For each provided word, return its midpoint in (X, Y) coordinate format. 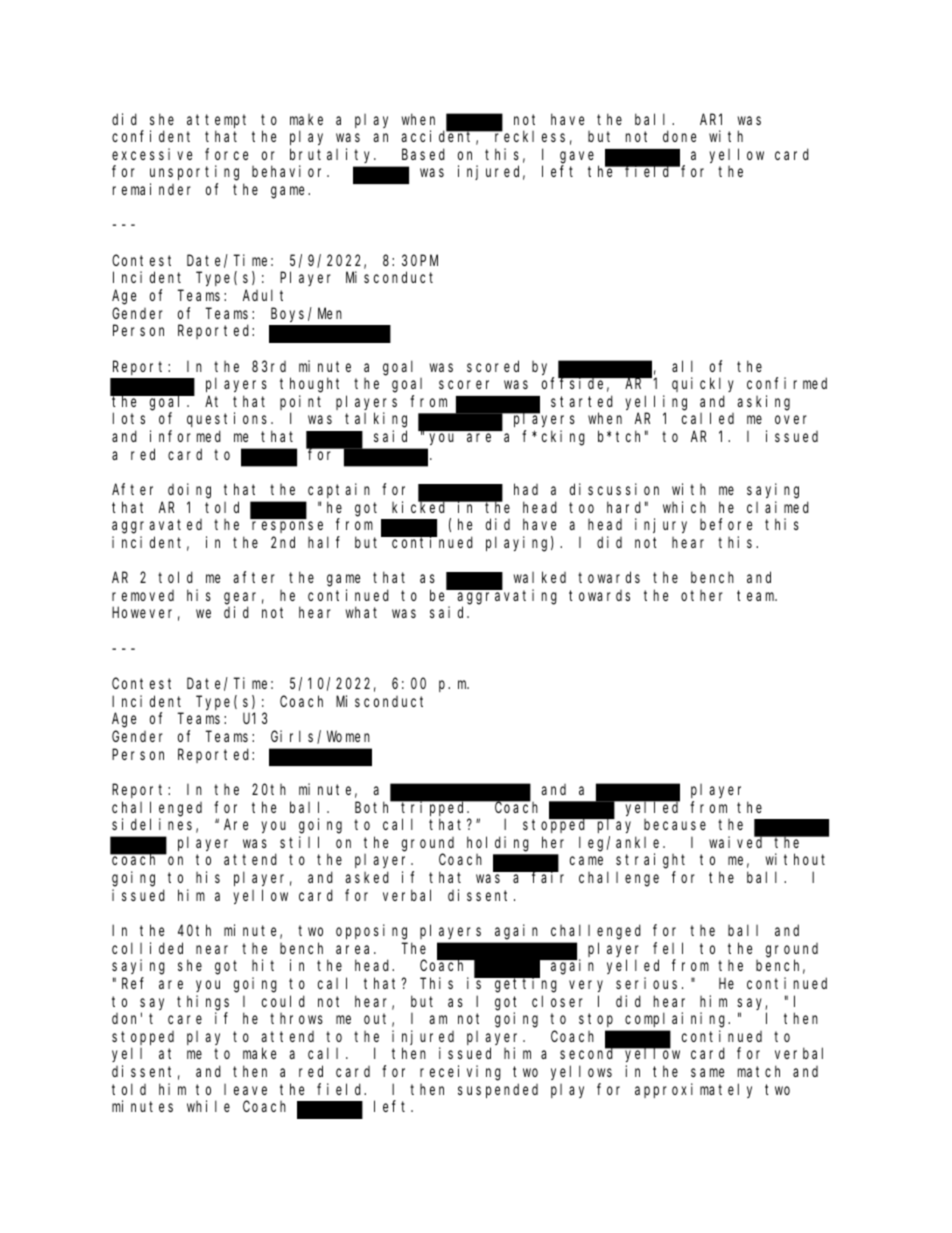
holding (498, 844)
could (283, 1001)
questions (229, 419)
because (675, 824)
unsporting (194, 173)
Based (423, 154)
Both (374, 807)
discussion (614, 489)
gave (577, 157)
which (684, 507)
